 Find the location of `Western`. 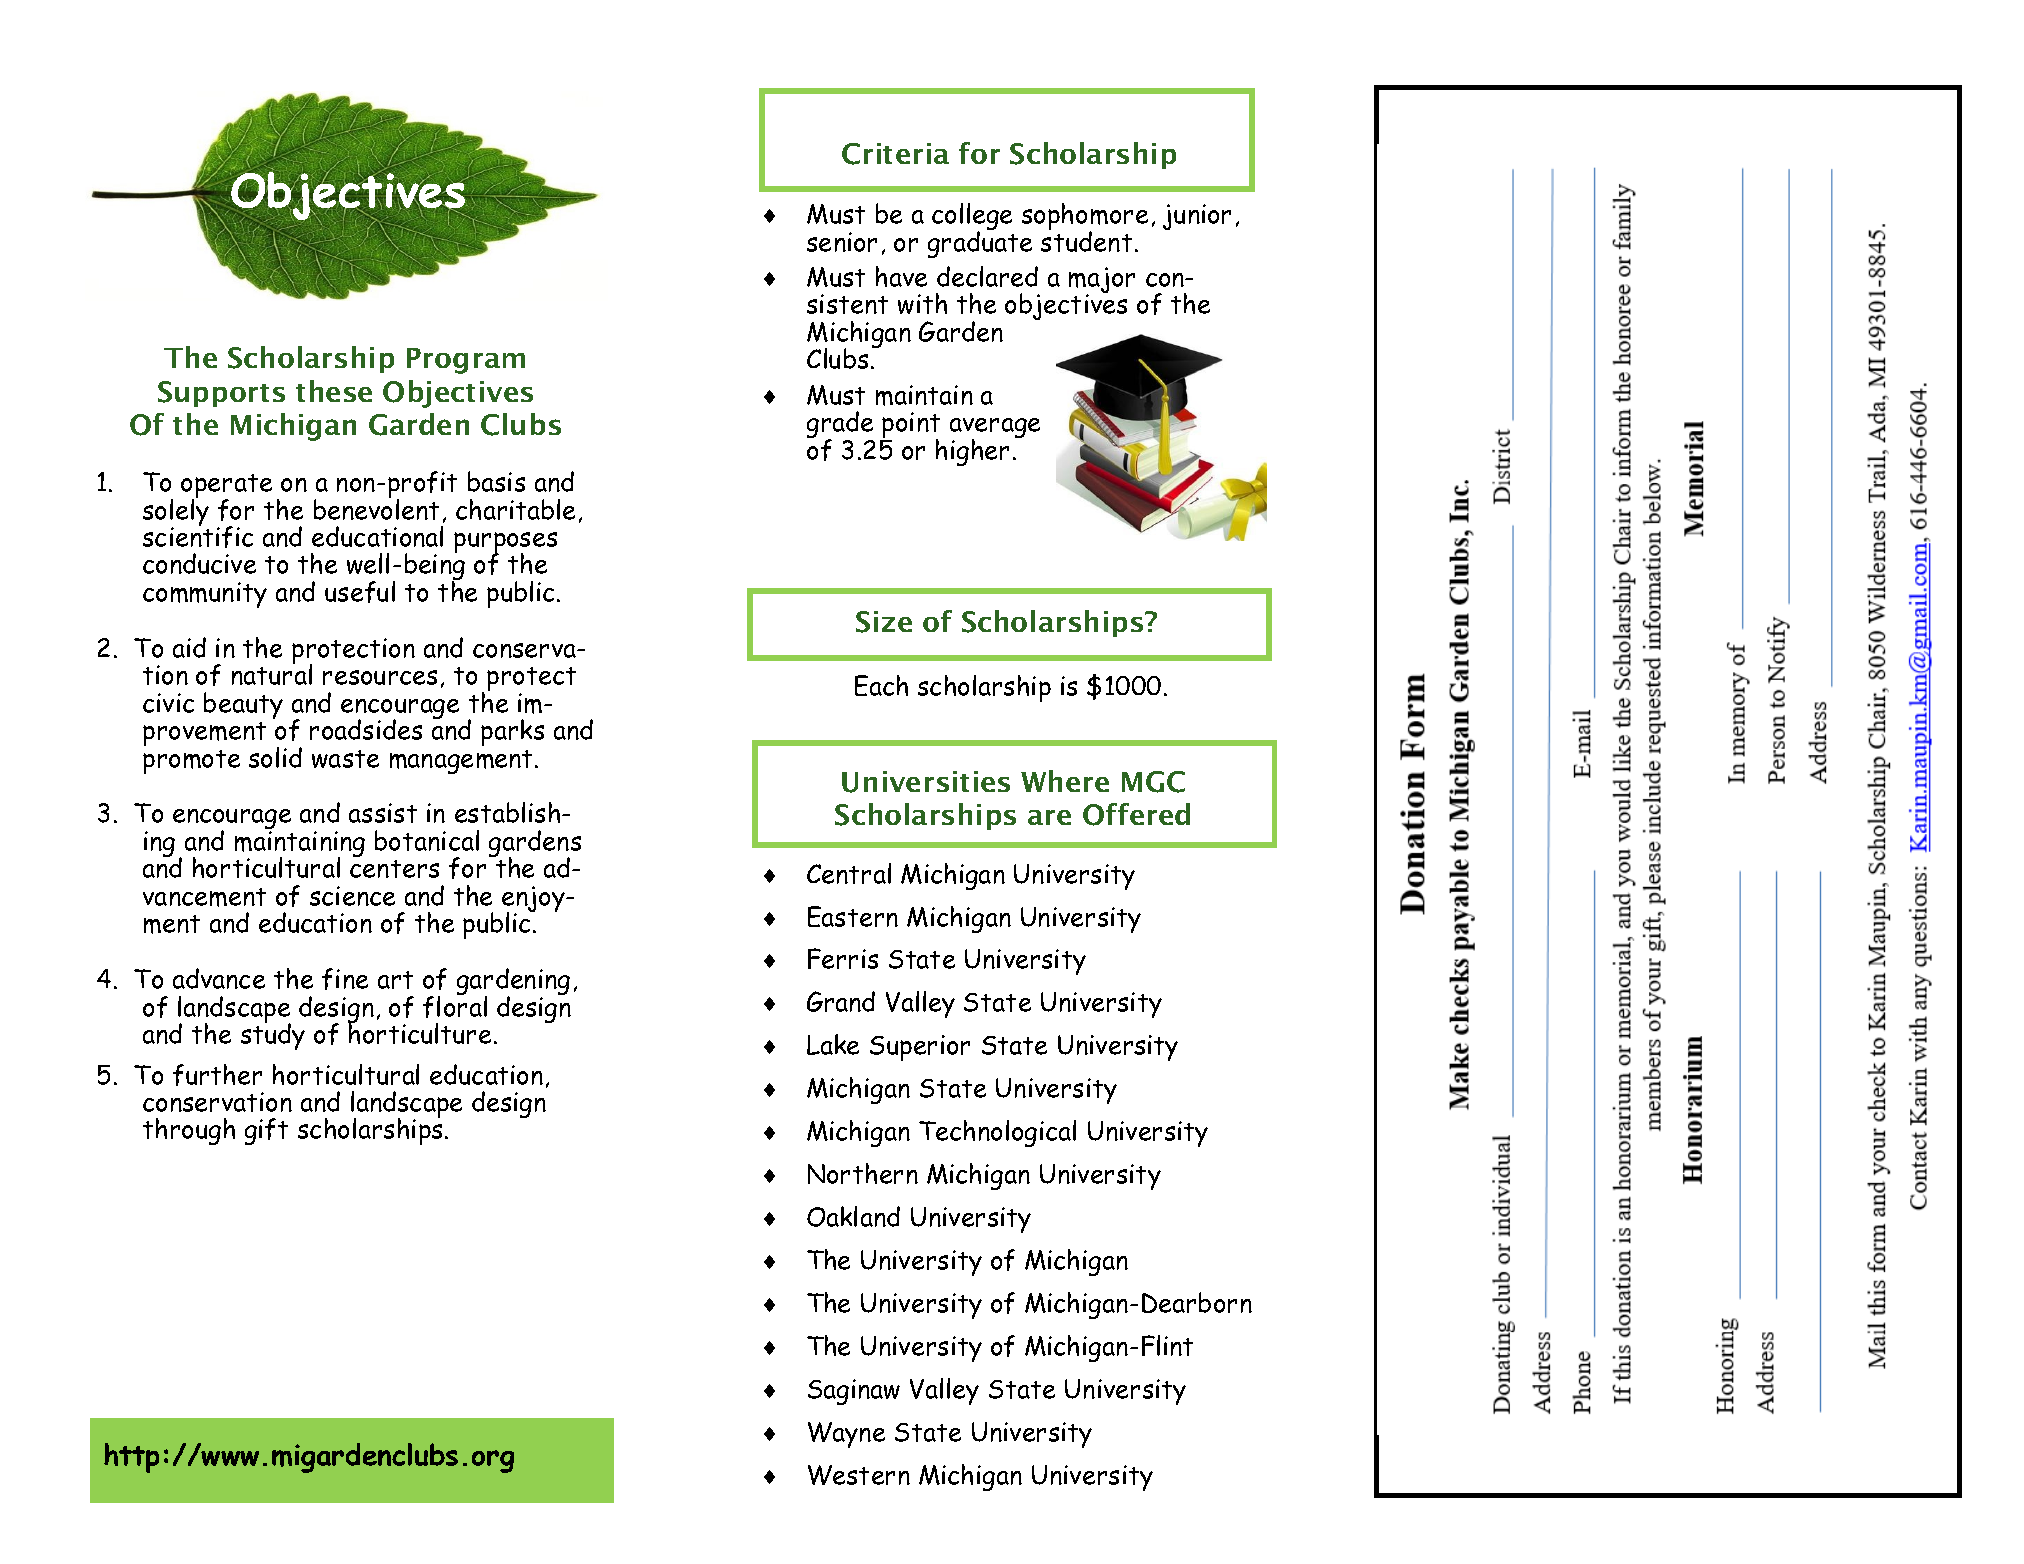

Western is located at coordinates (859, 1475).
